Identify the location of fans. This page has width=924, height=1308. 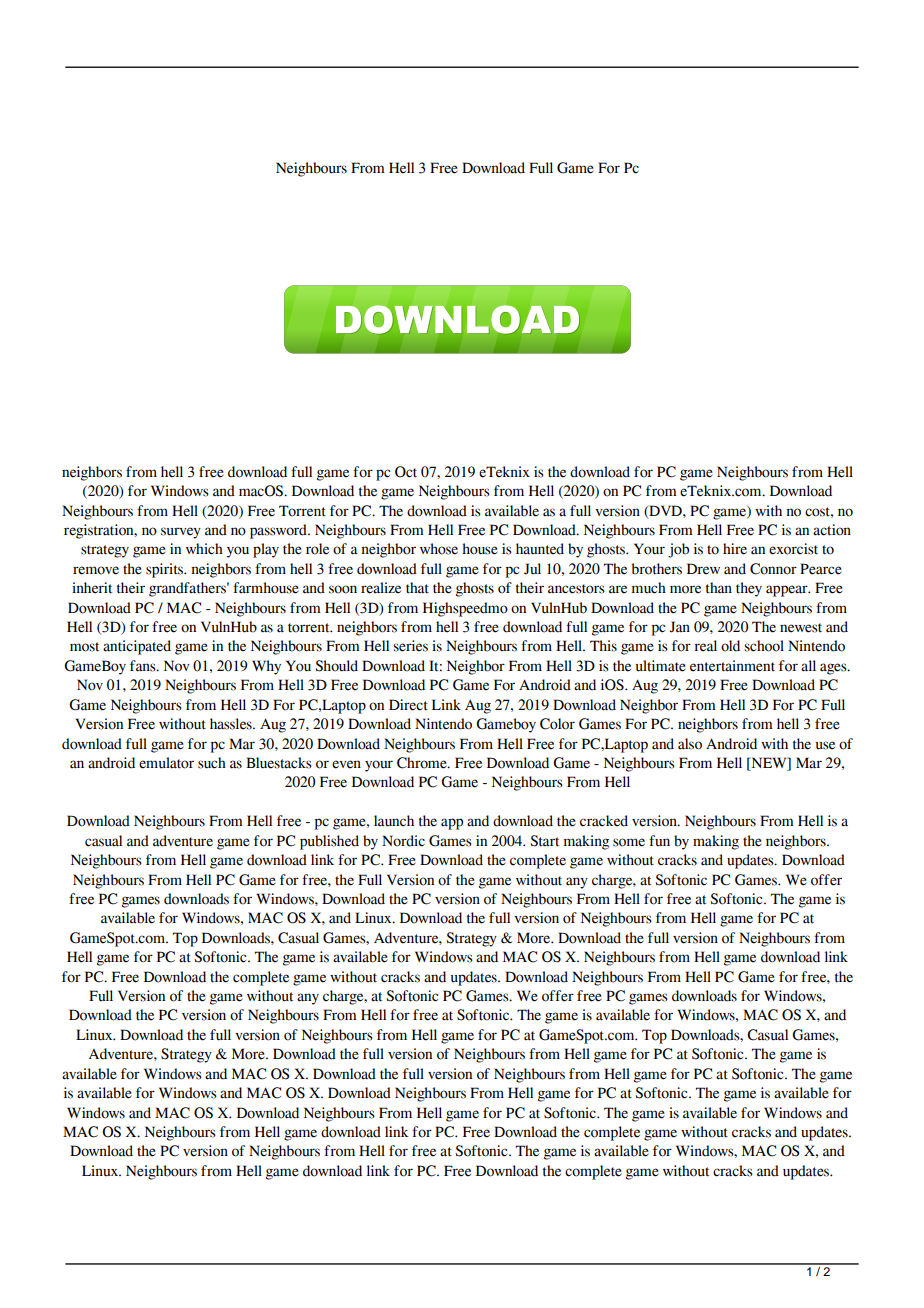
(144, 666).
